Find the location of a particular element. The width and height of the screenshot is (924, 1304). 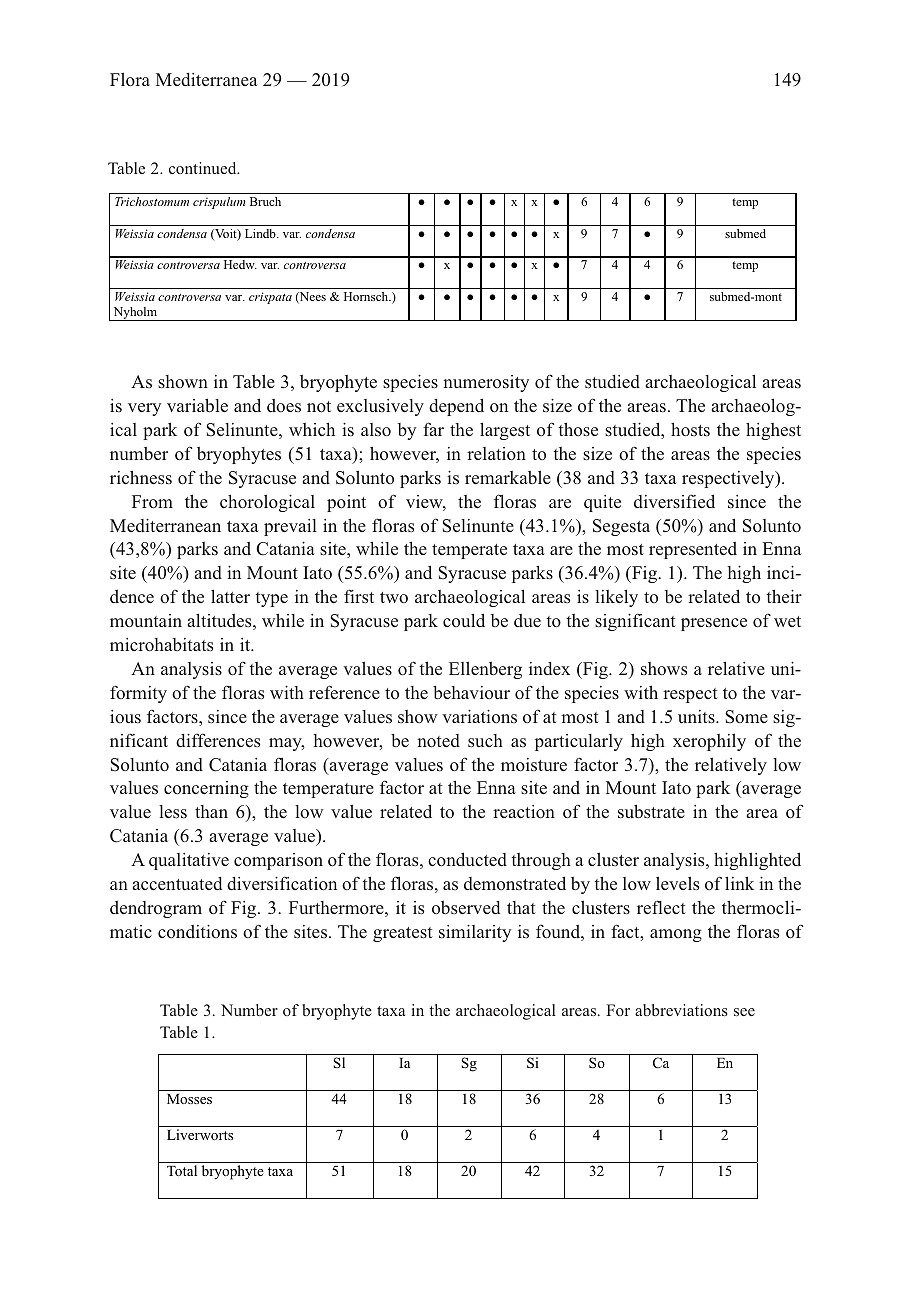

could is located at coordinates (464, 620).
